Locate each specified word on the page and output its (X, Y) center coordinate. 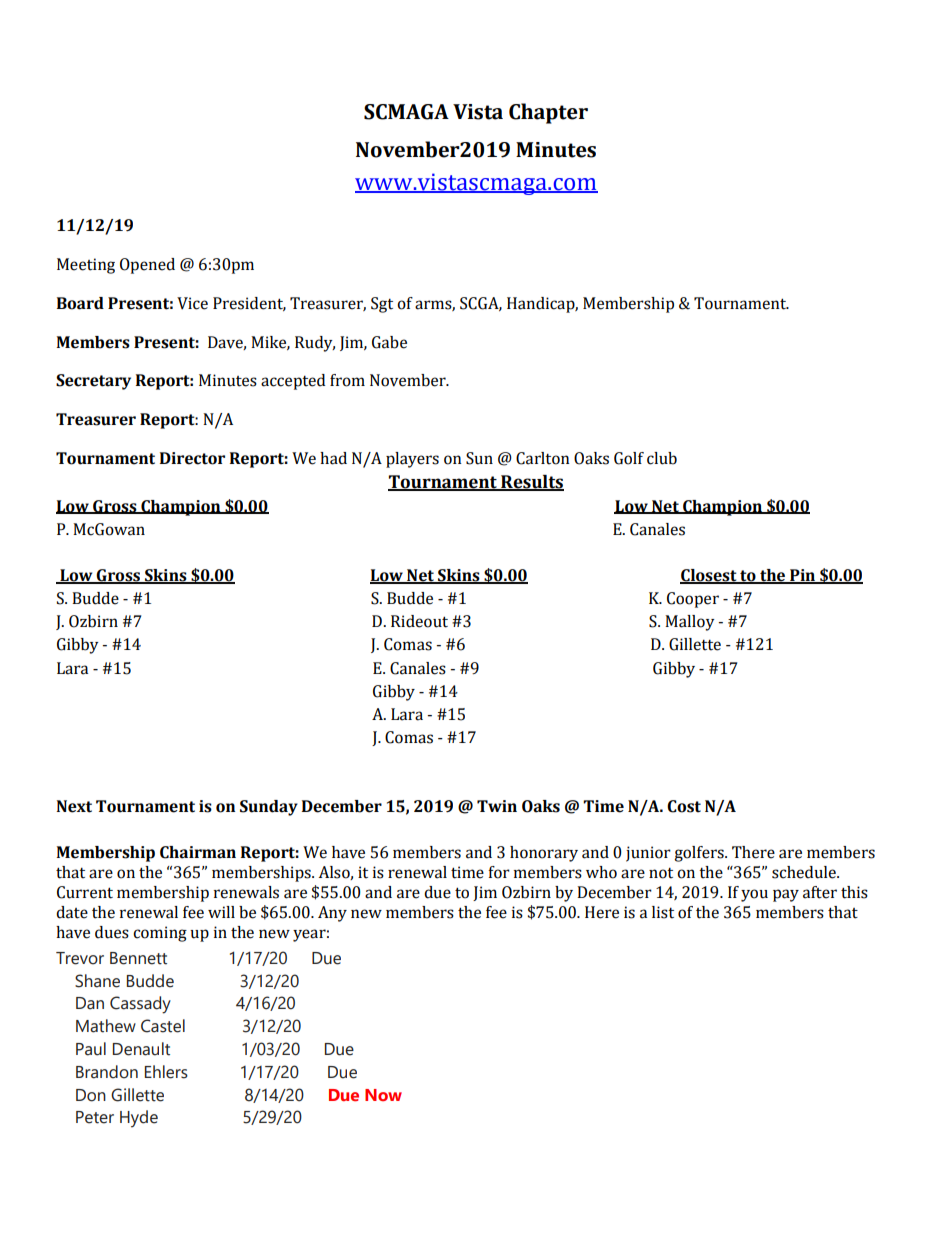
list (663, 912)
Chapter (548, 113)
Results (531, 483)
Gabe (389, 342)
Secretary (93, 382)
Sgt (382, 305)
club (662, 458)
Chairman (198, 852)
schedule (805, 872)
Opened (147, 266)
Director (192, 458)
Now (383, 1095)
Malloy (690, 623)
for (499, 872)
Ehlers (166, 1072)
